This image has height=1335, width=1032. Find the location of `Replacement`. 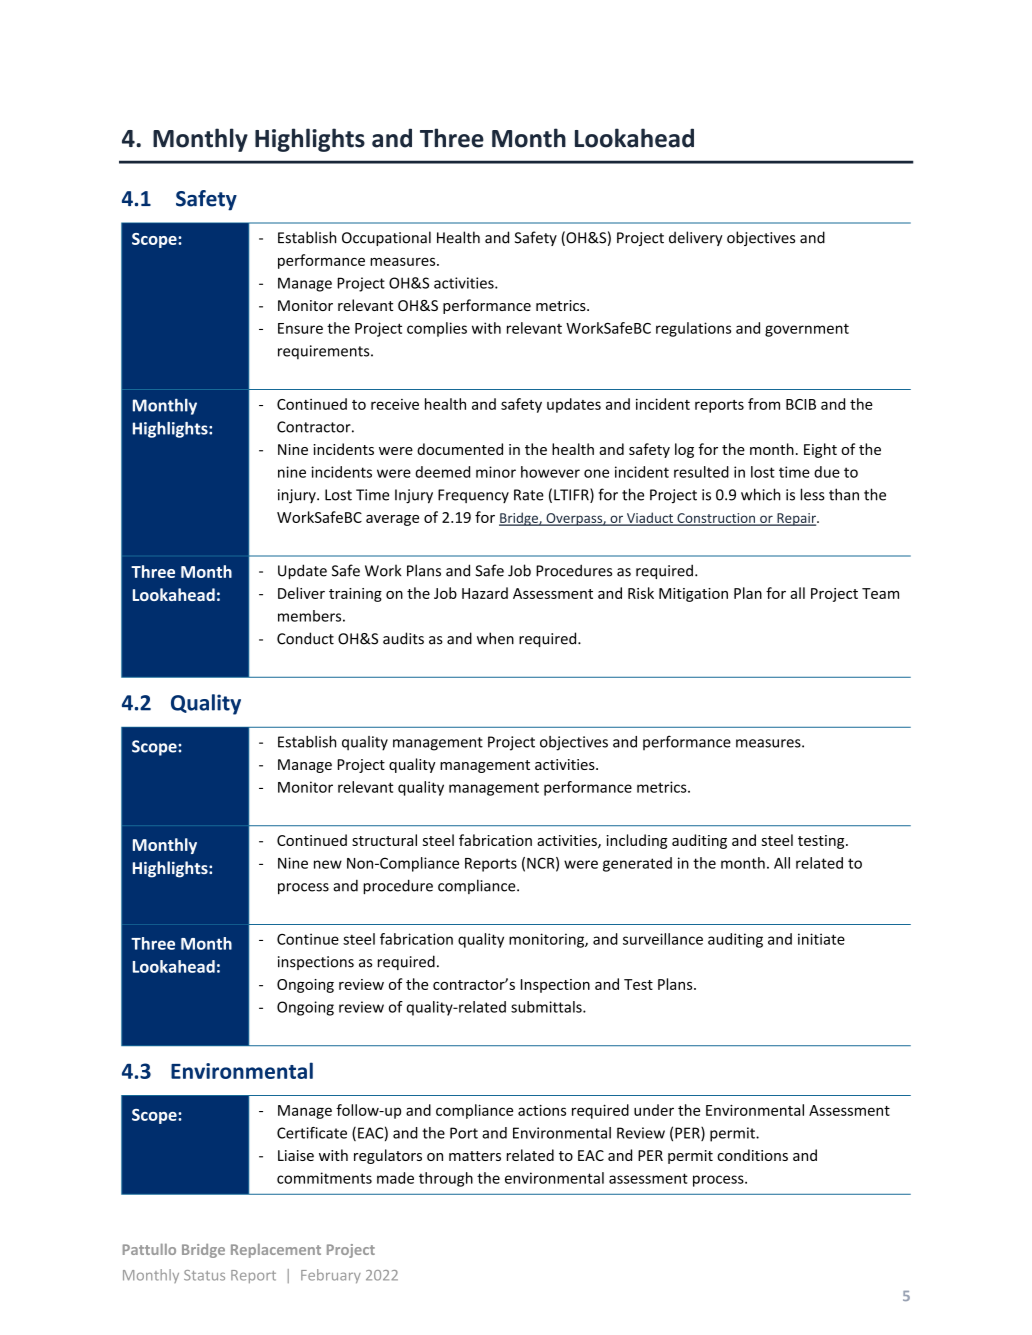

Replacement is located at coordinates (276, 1251).
